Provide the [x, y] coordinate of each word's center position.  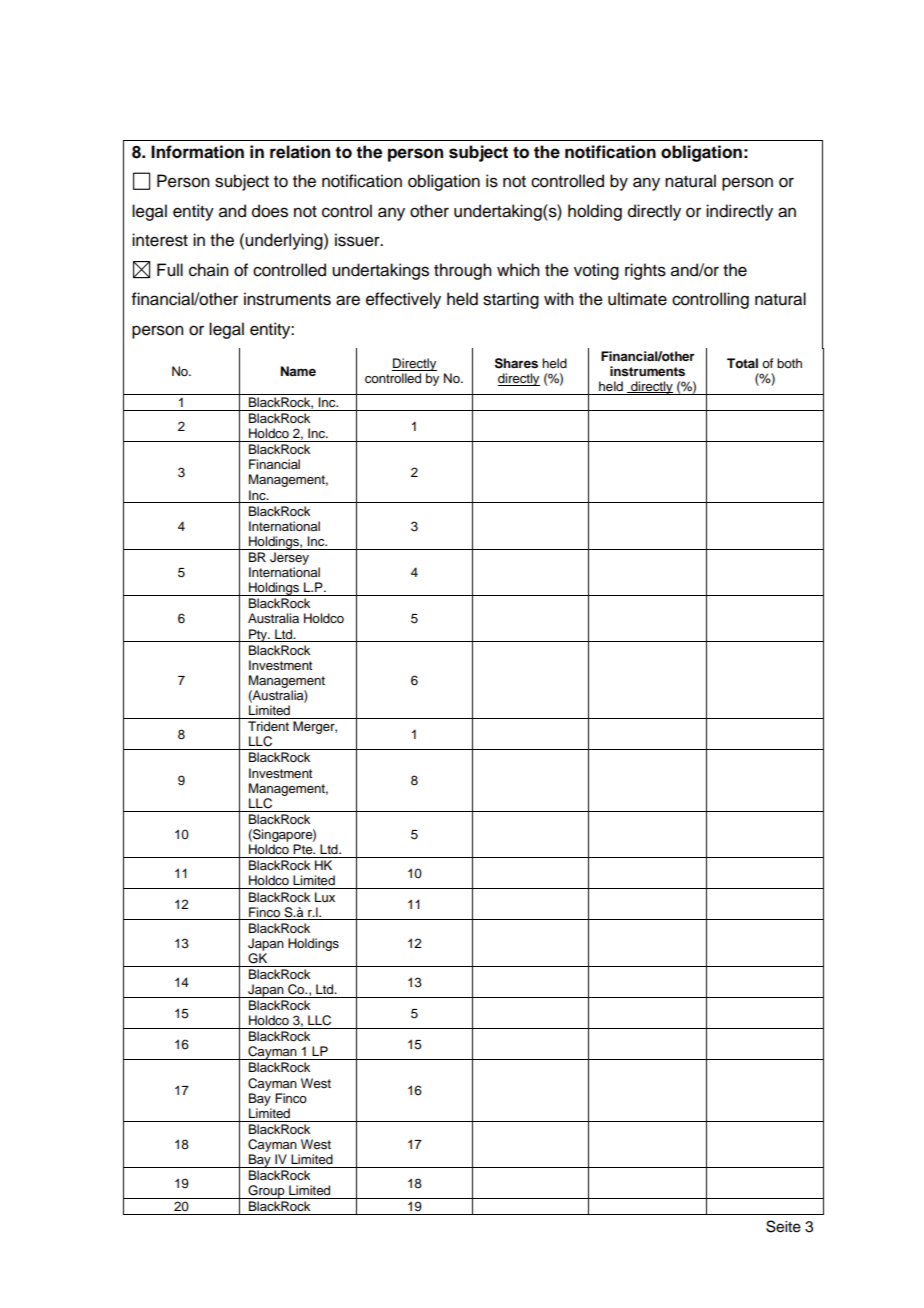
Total [742, 363]
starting [511, 300]
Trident [268, 726]
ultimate [637, 299]
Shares [516, 363]
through [462, 271]
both [789, 363]
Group [266, 1192]
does [270, 211]
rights [645, 271]
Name [298, 371]
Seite [783, 1226]
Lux [325, 897]
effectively [403, 300]
